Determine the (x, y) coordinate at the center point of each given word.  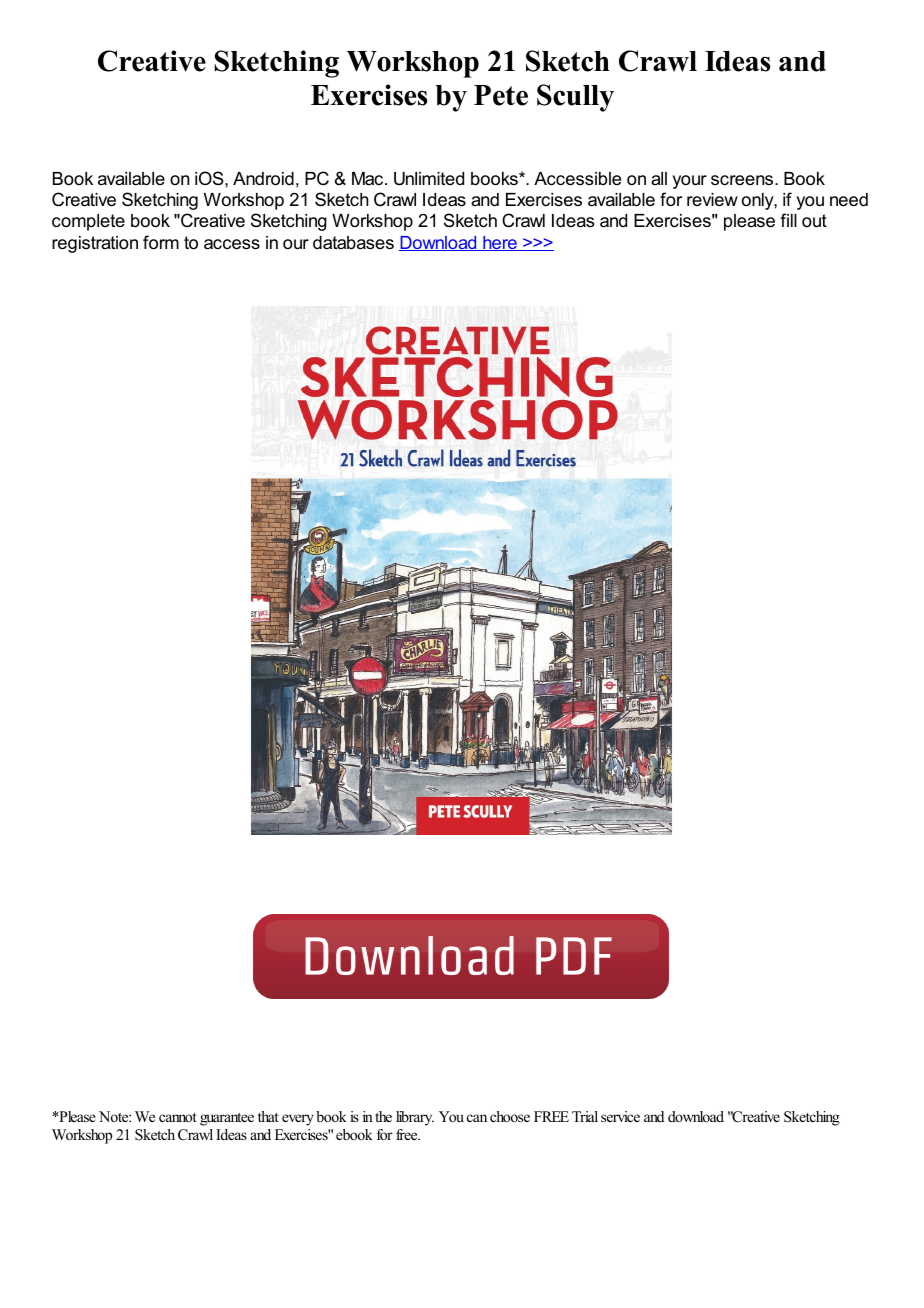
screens (743, 180)
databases (353, 243)
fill (788, 220)
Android (263, 179)
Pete (501, 95)
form (161, 242)
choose (510, 1116)
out (814, 221)
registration (95, 244)
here (500, 243)
